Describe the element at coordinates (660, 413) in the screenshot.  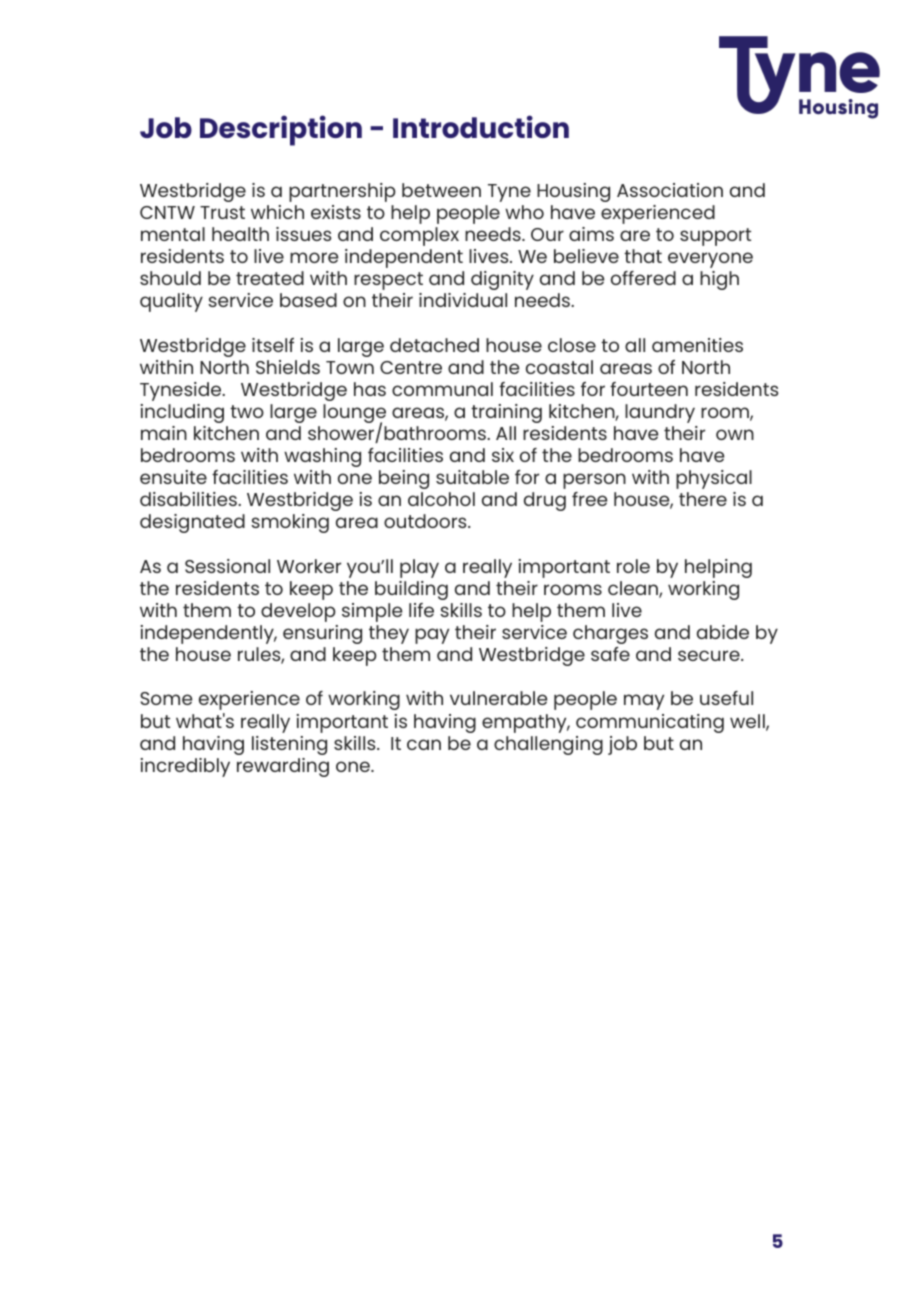
I see `laundry` at that location.
